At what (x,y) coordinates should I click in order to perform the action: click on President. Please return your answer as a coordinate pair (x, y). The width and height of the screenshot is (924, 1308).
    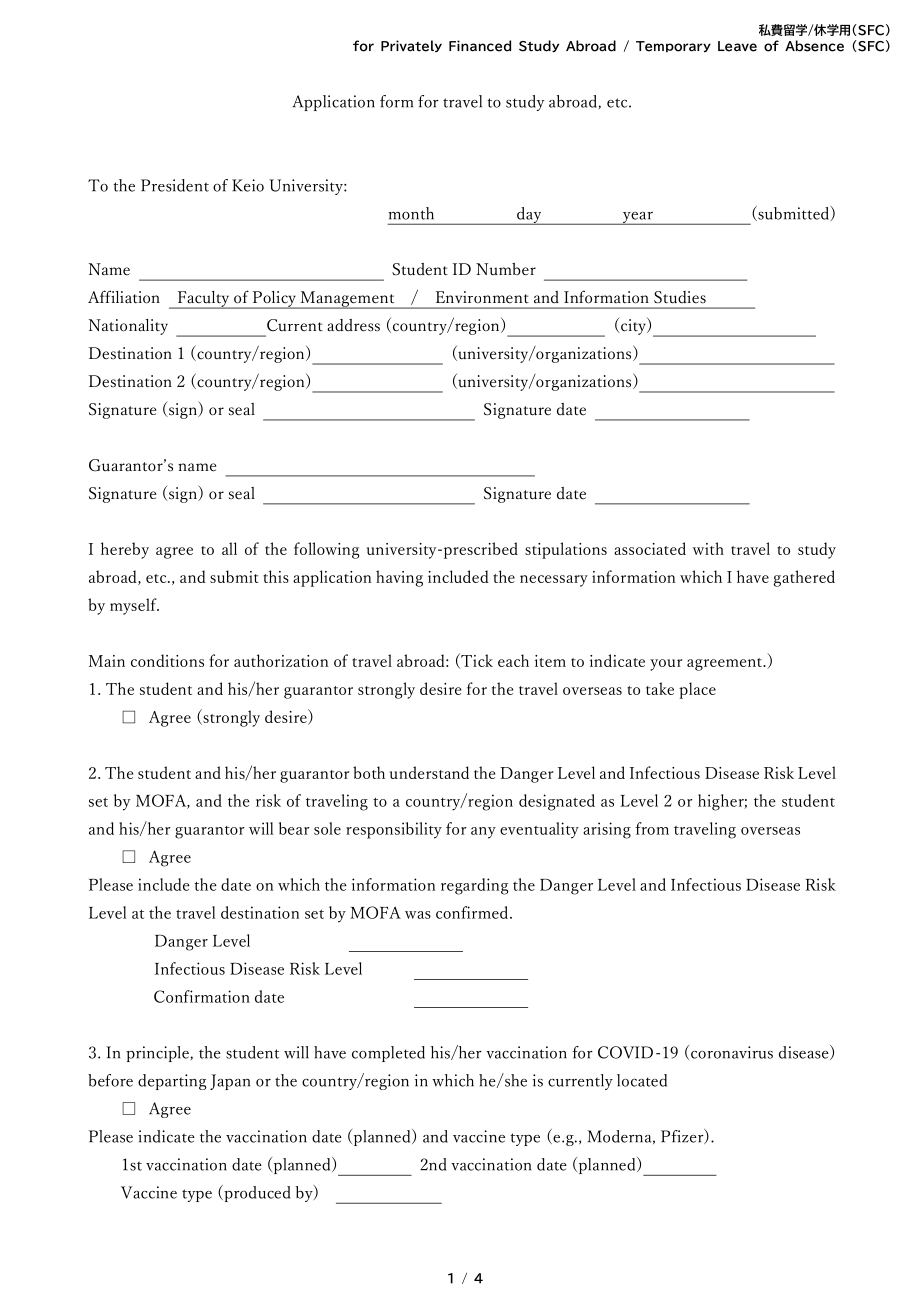
    Looking at the image, I should click on (175, 185).
